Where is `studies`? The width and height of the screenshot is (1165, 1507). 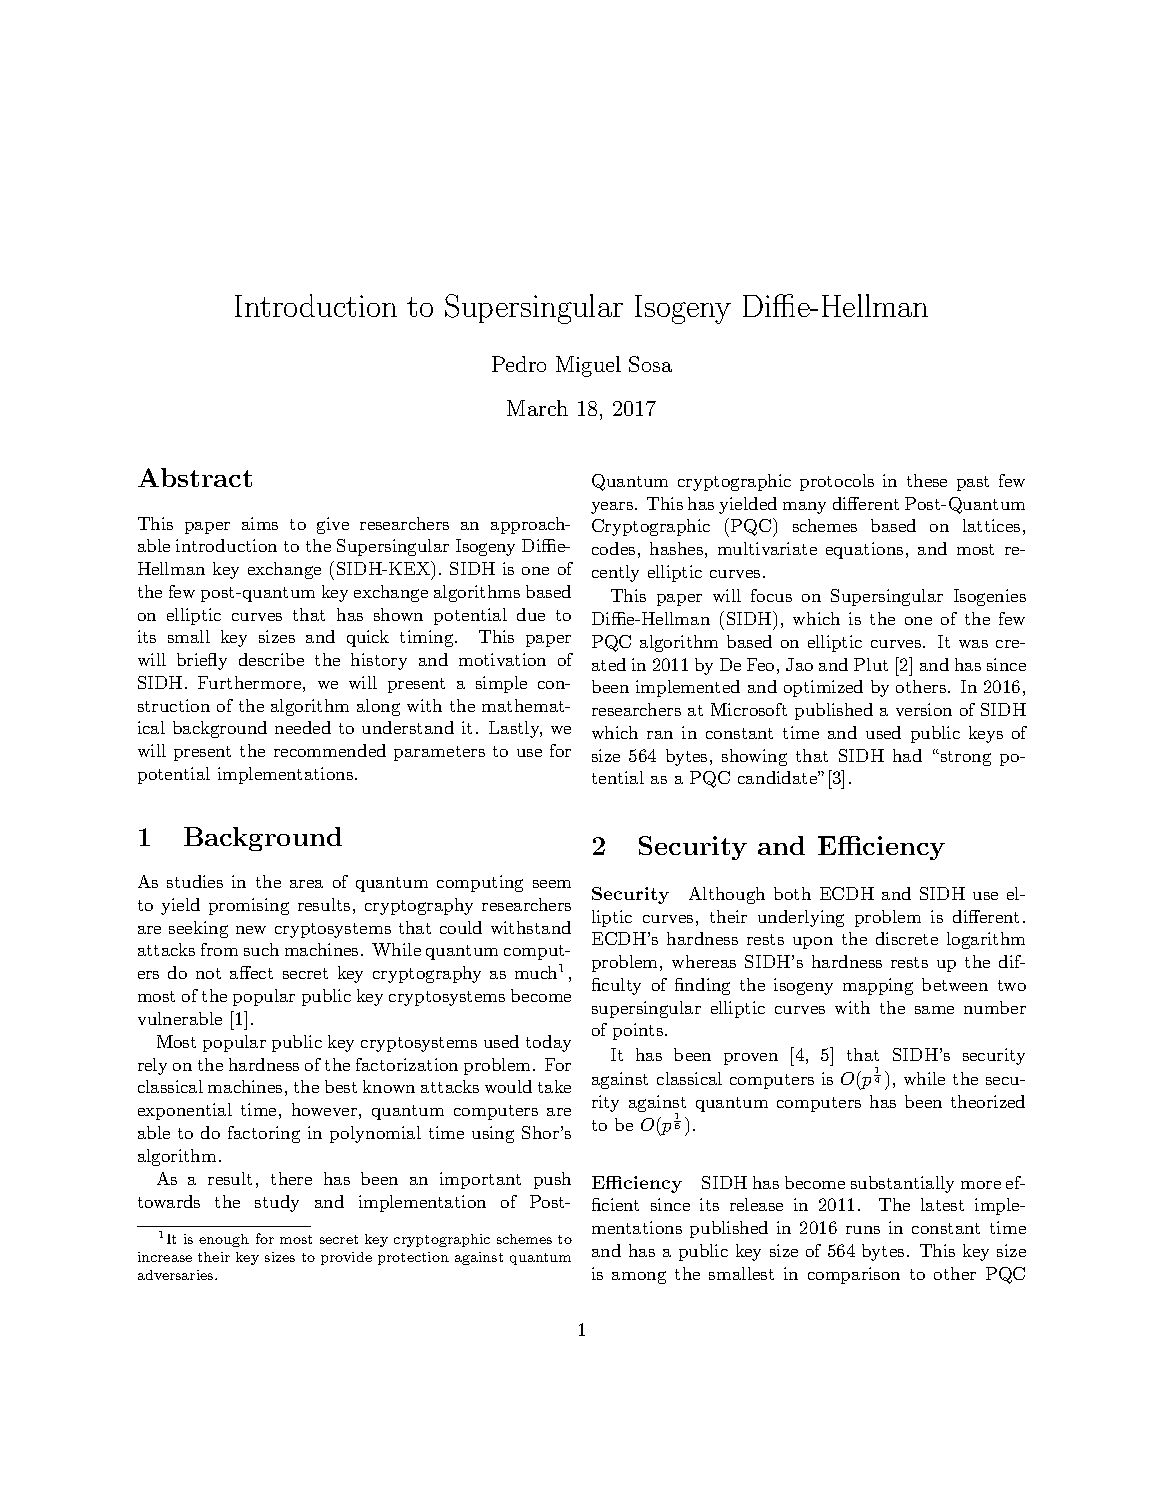
studies is located at coordinates (195, 881).
